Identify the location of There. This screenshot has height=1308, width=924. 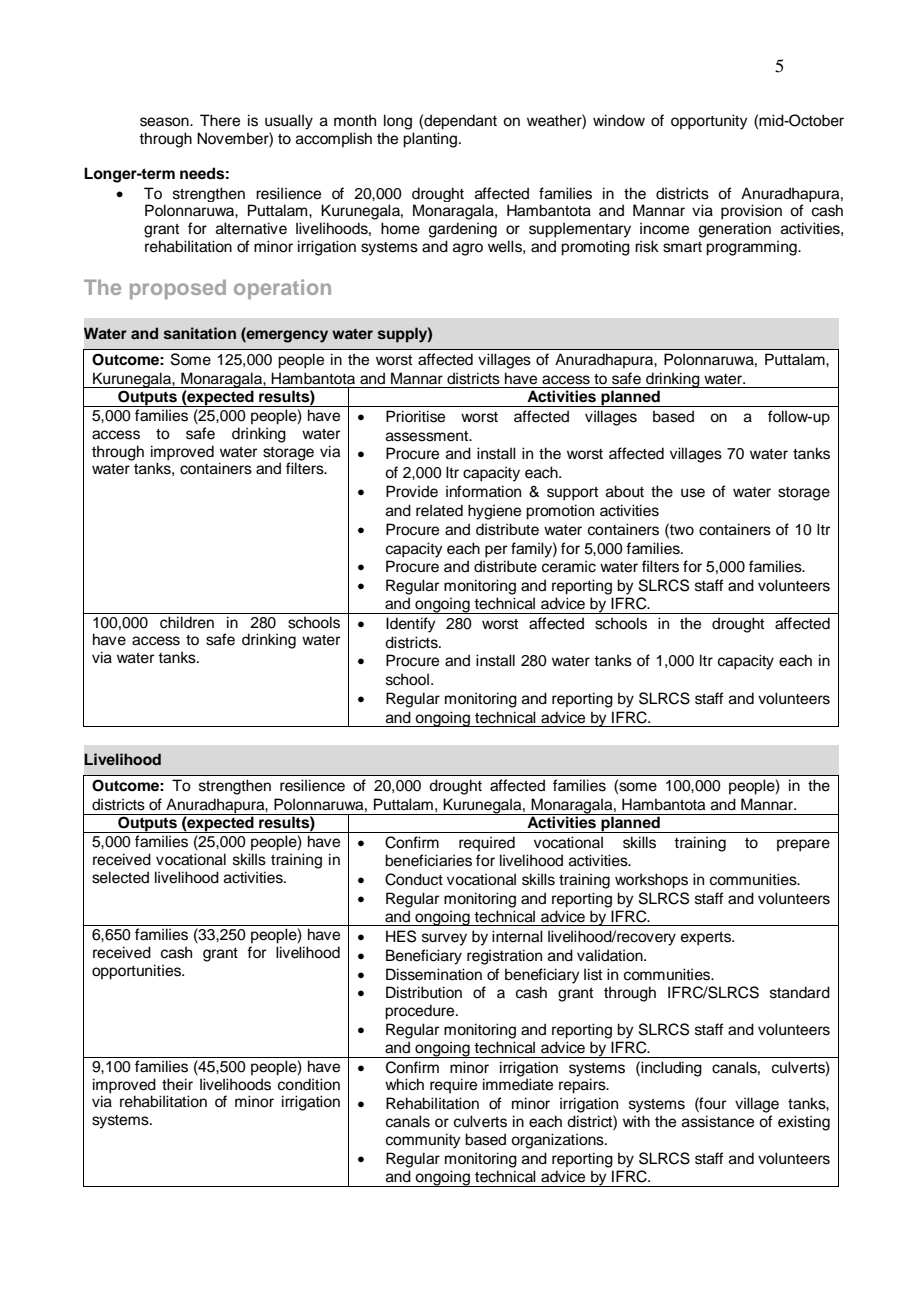
(220, 120).
